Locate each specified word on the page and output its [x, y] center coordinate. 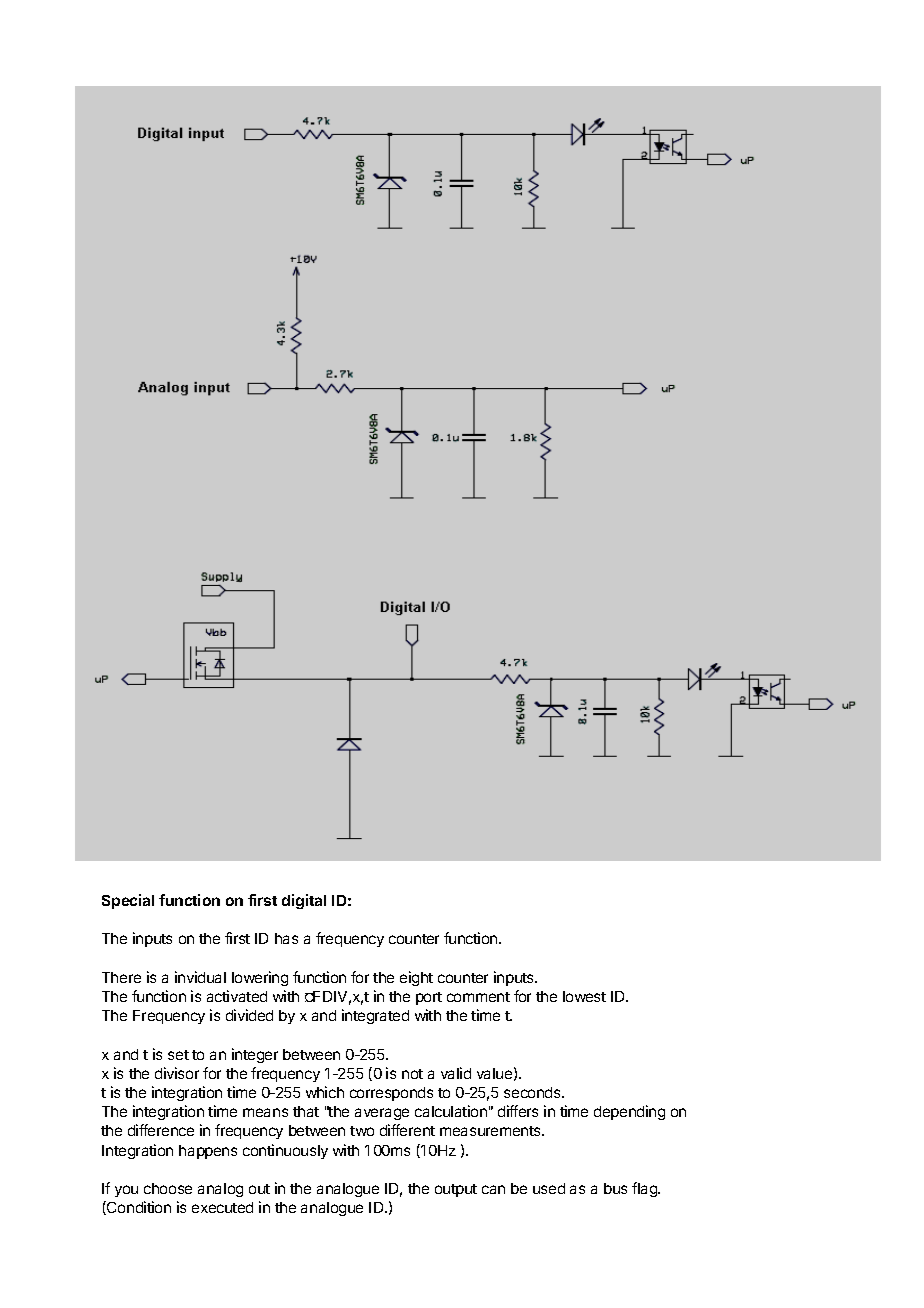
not [412, 1074]
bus [615, 1188]
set [178, 1055]
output [456, 1190]
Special [128, 901]
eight [416, 978]
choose [168, 1188]
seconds [533, 1092]
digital [304, 901]
